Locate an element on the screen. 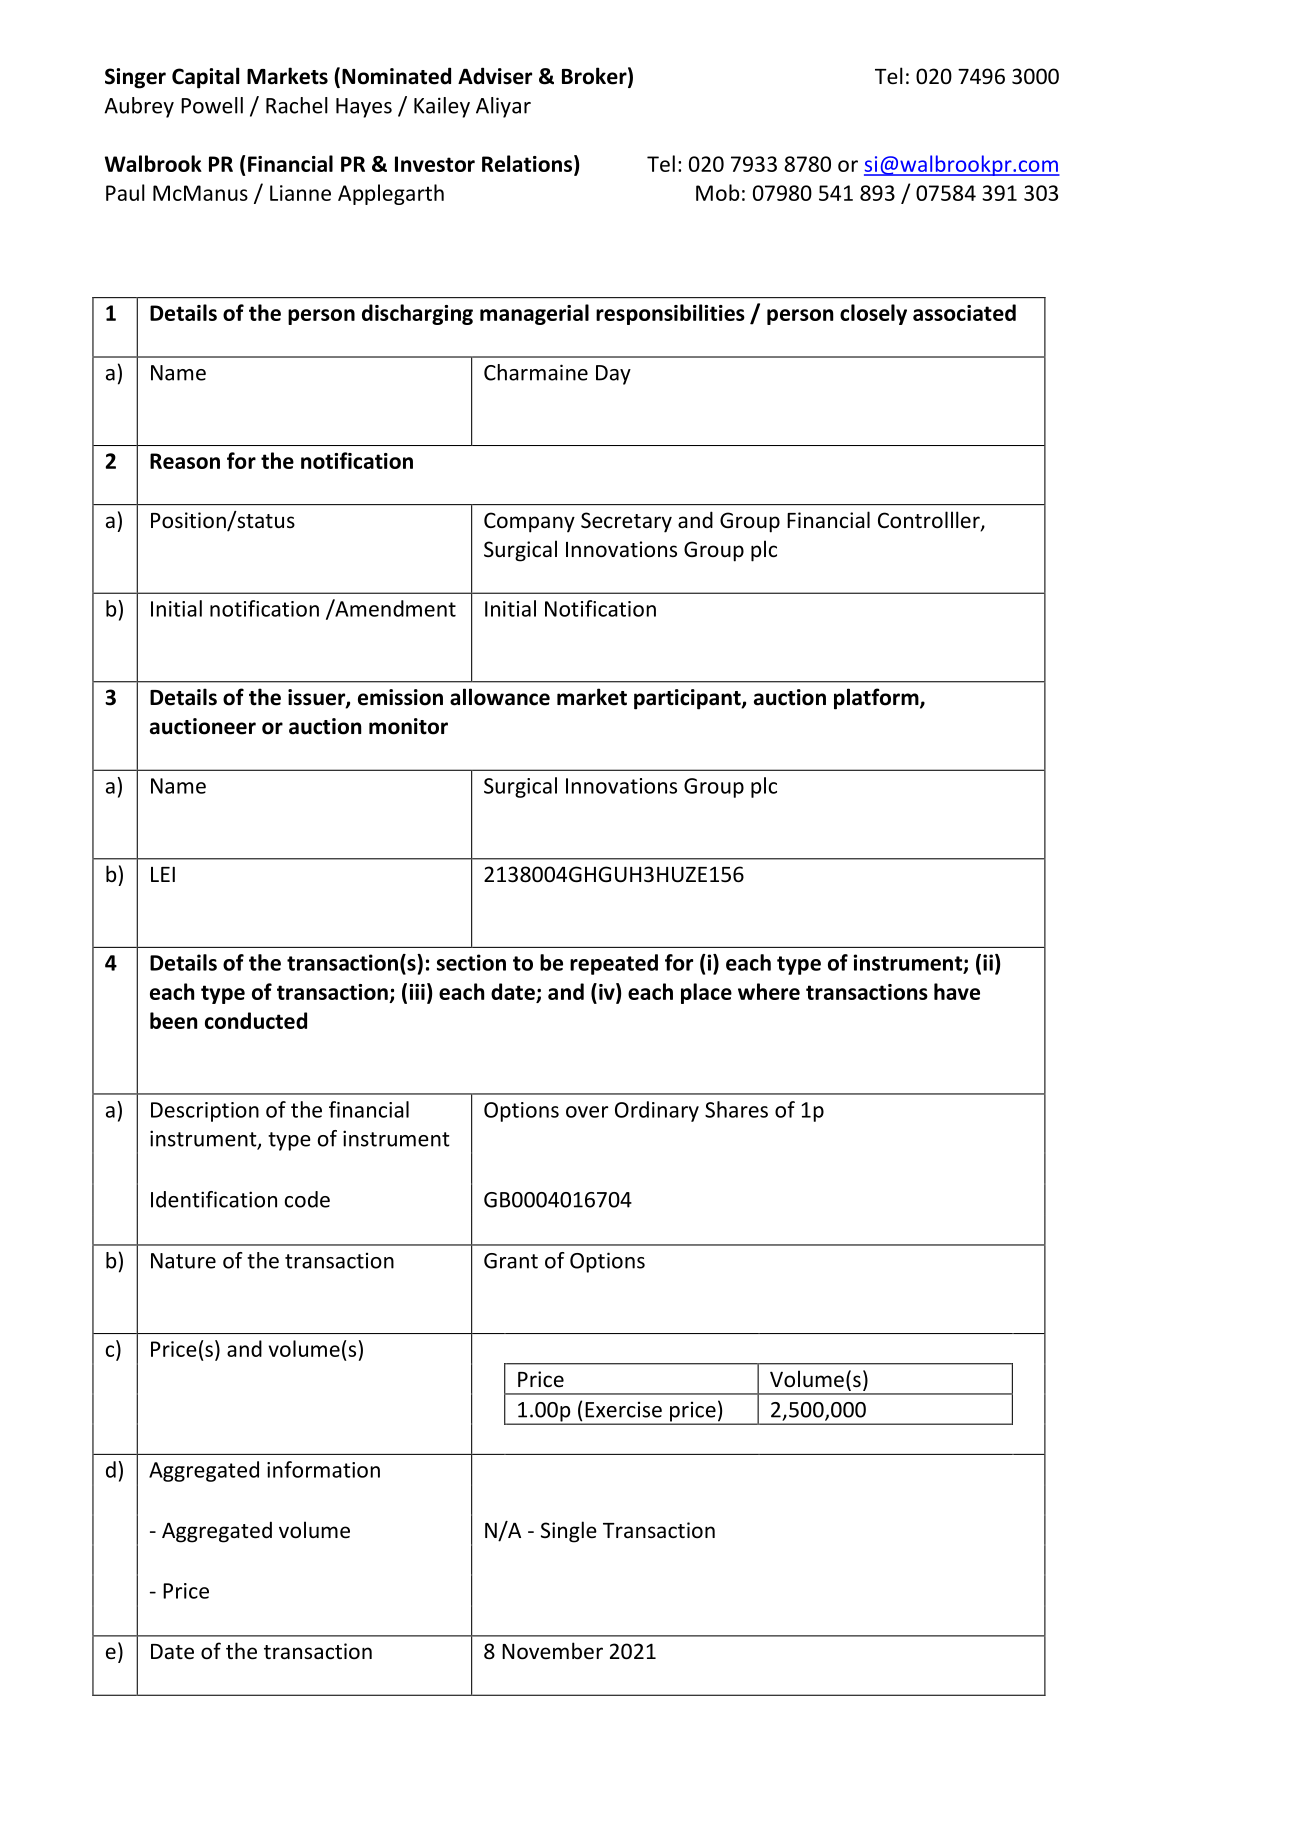 The height and width of the screenshot is (1827, 1291). Identification is located at coordinates (214, 1199).
